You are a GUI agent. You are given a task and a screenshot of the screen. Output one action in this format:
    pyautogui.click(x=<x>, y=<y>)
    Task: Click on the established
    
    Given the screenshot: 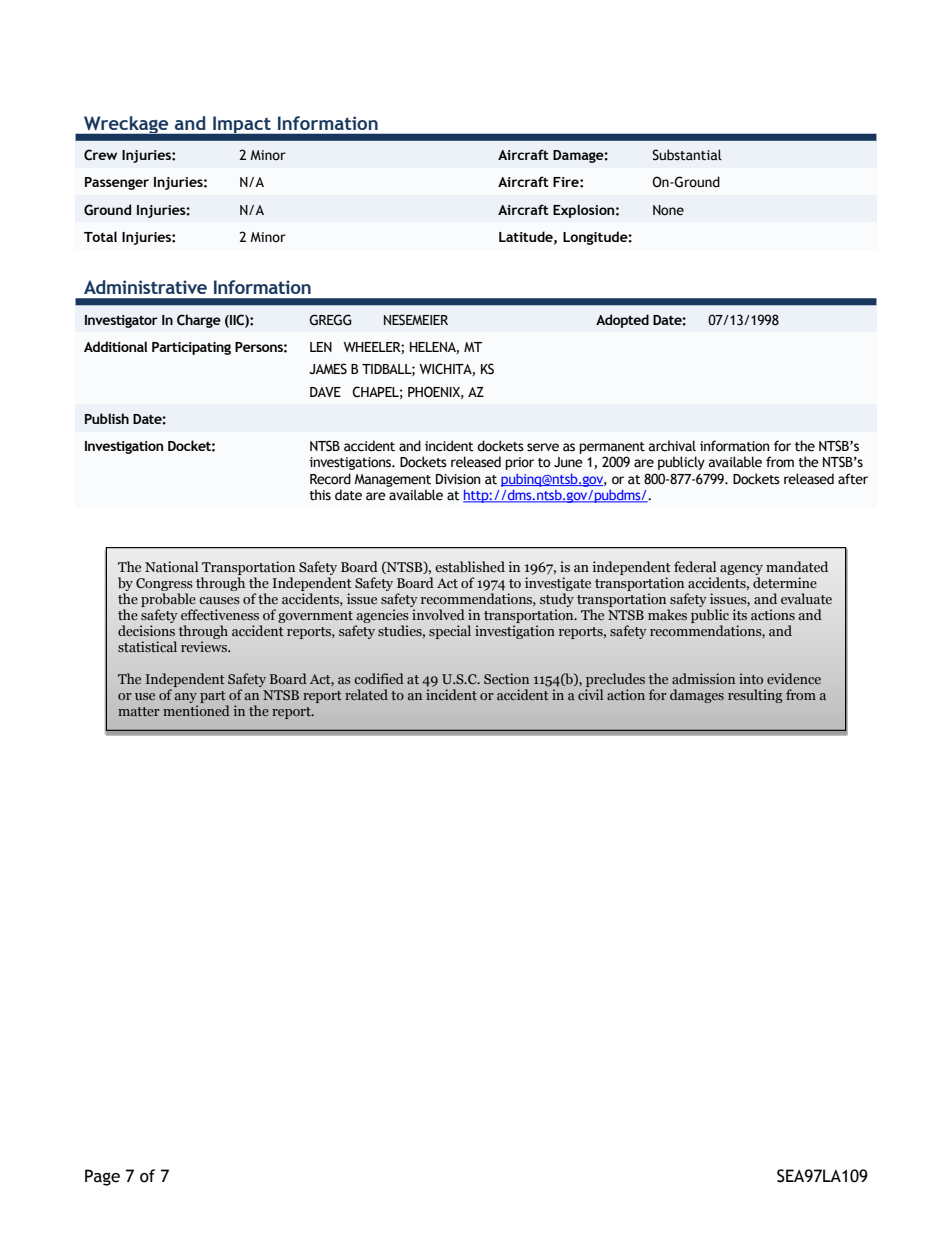 What is the action you would take?
    pyautogui.click(x=470, y=567)
